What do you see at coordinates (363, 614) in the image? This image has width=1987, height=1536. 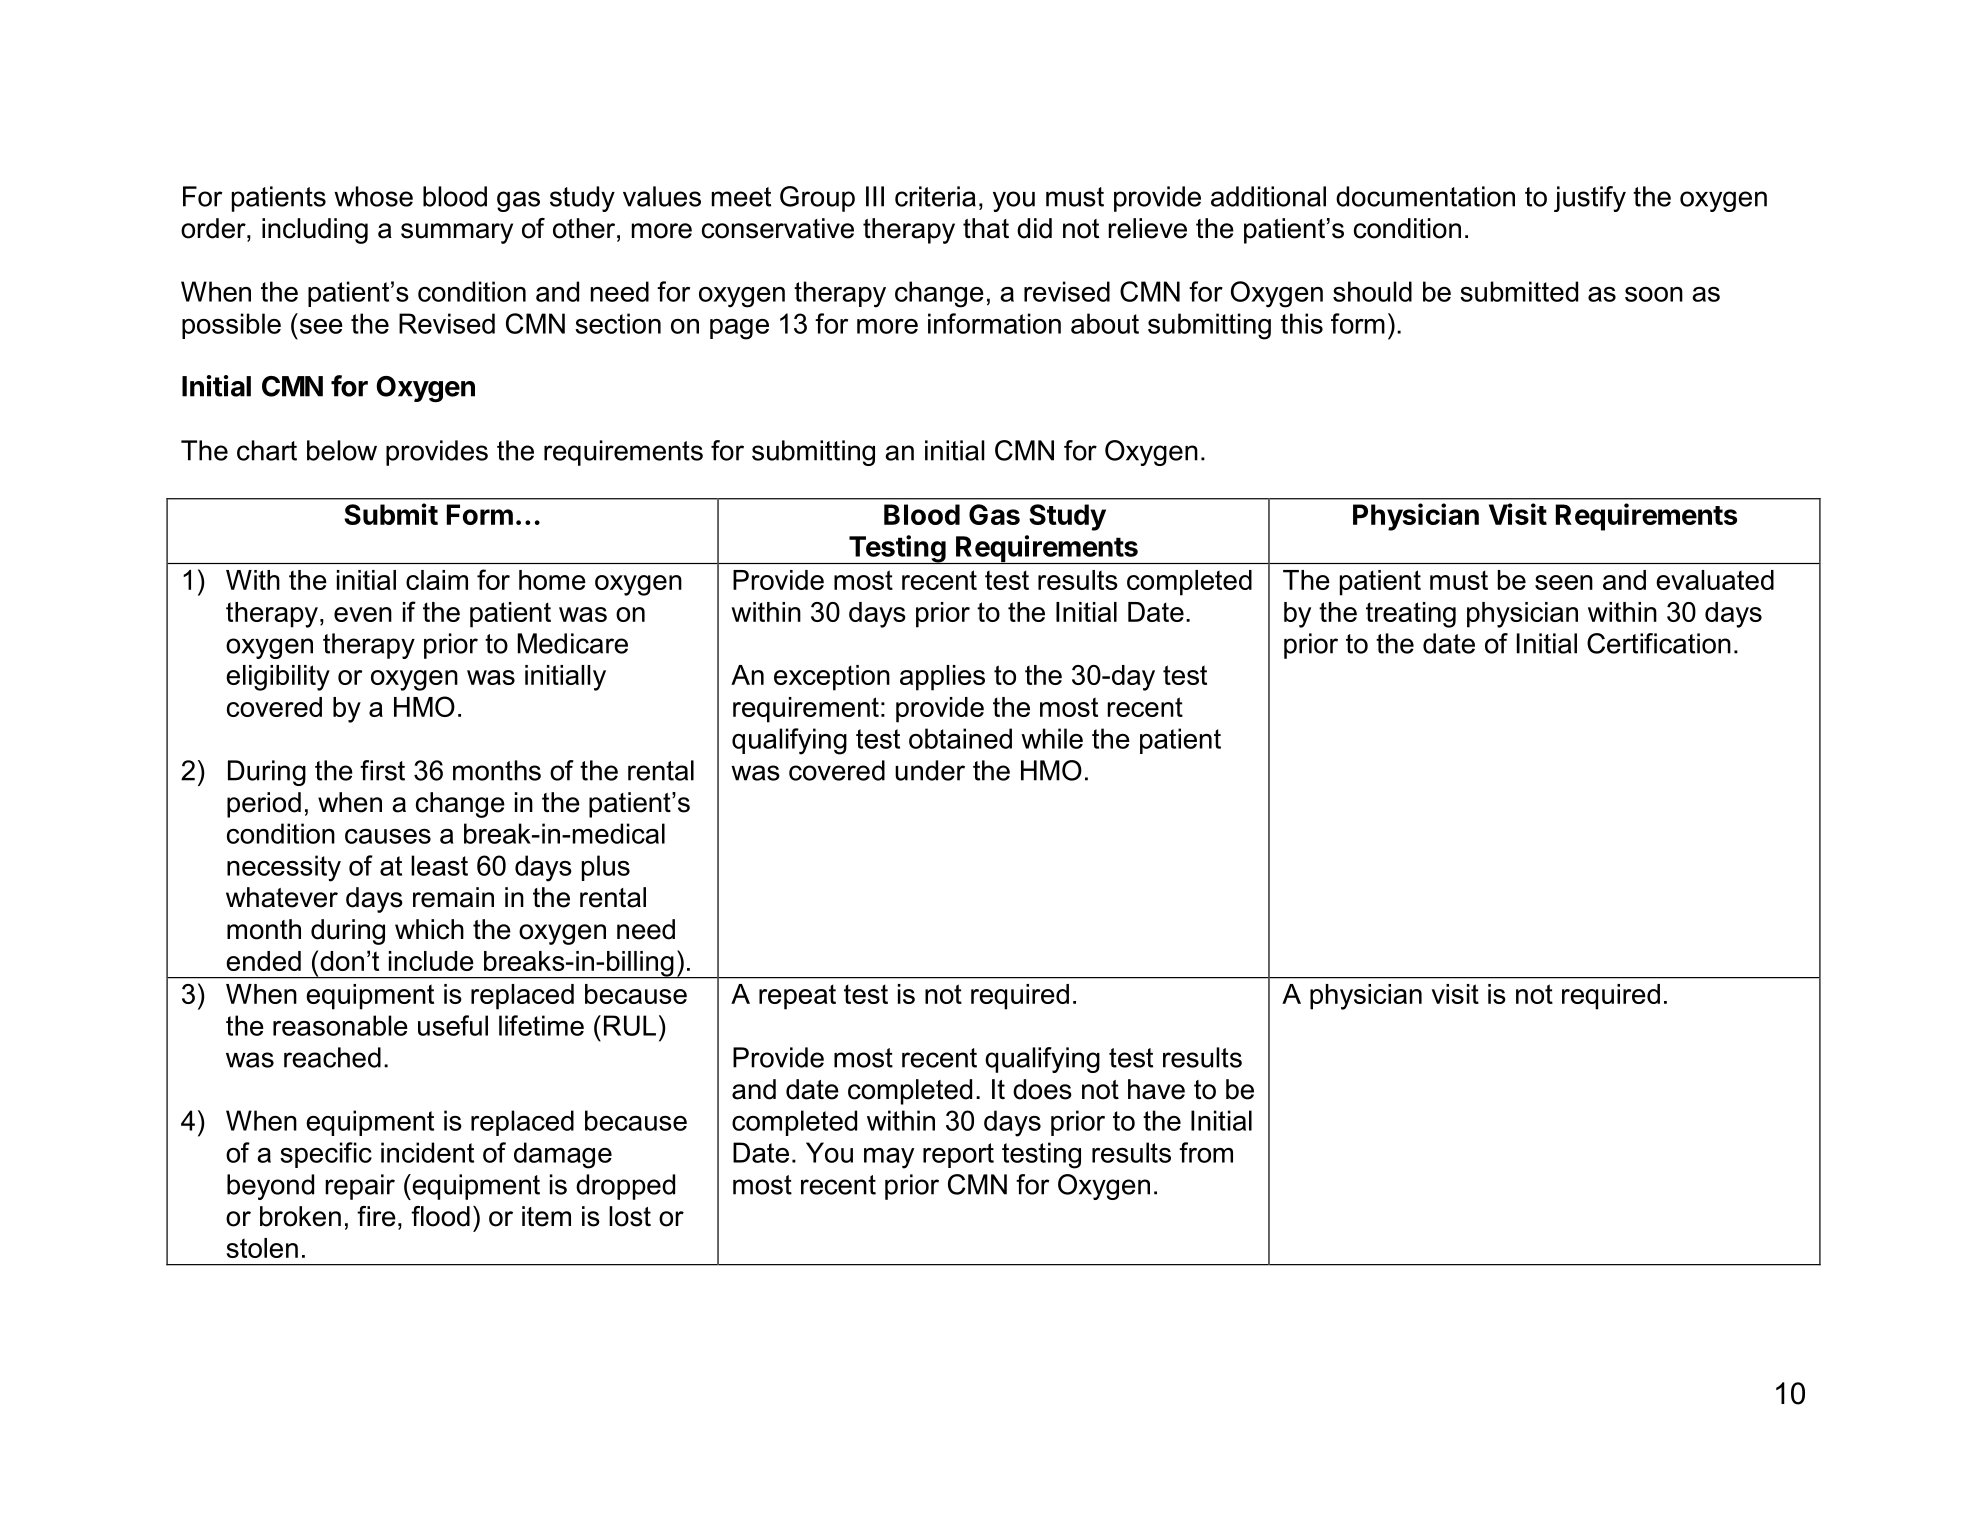 I see `even` at bounding box center [363, 614].
